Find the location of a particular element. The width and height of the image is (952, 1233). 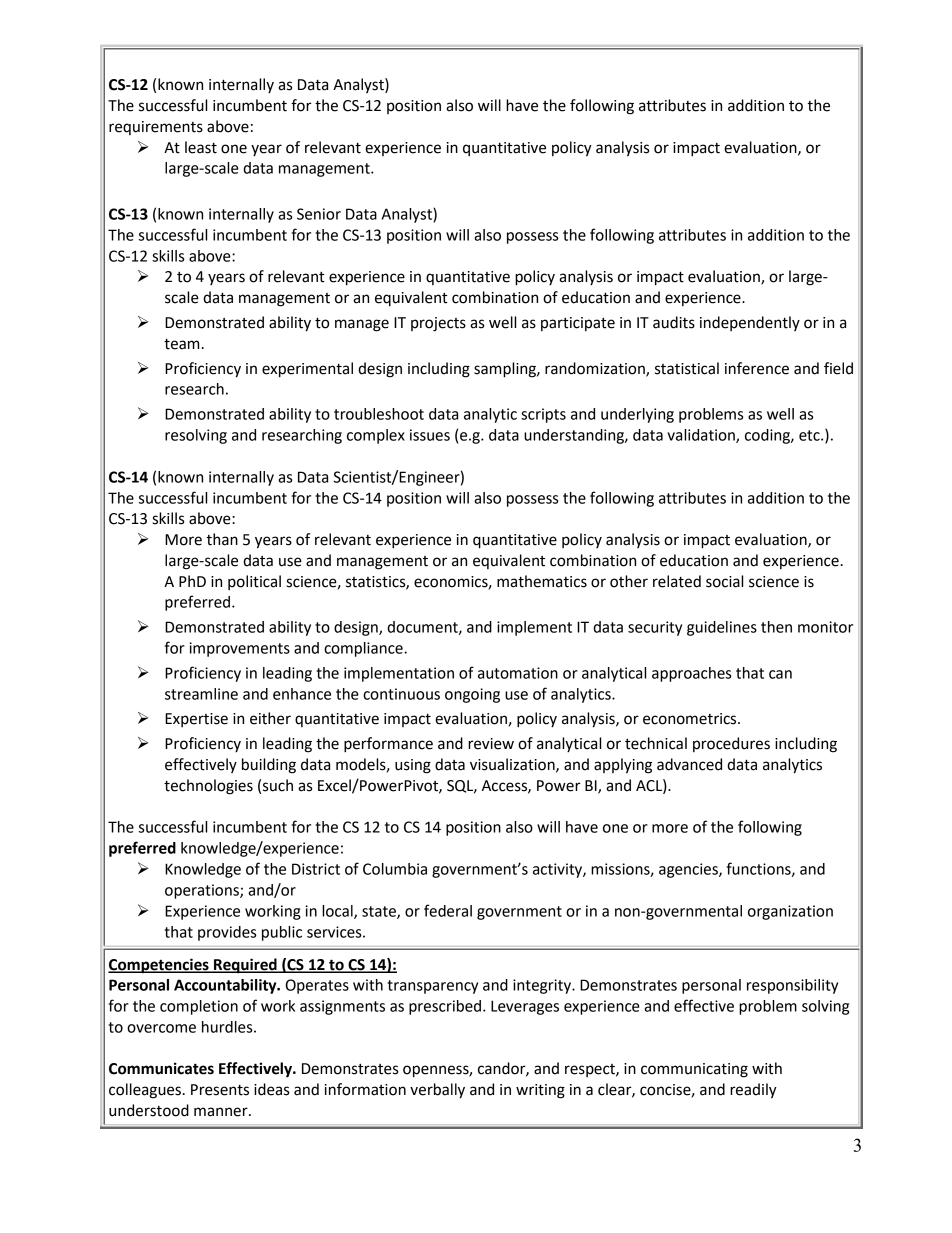

independently is located at coordinates (750, 323).
